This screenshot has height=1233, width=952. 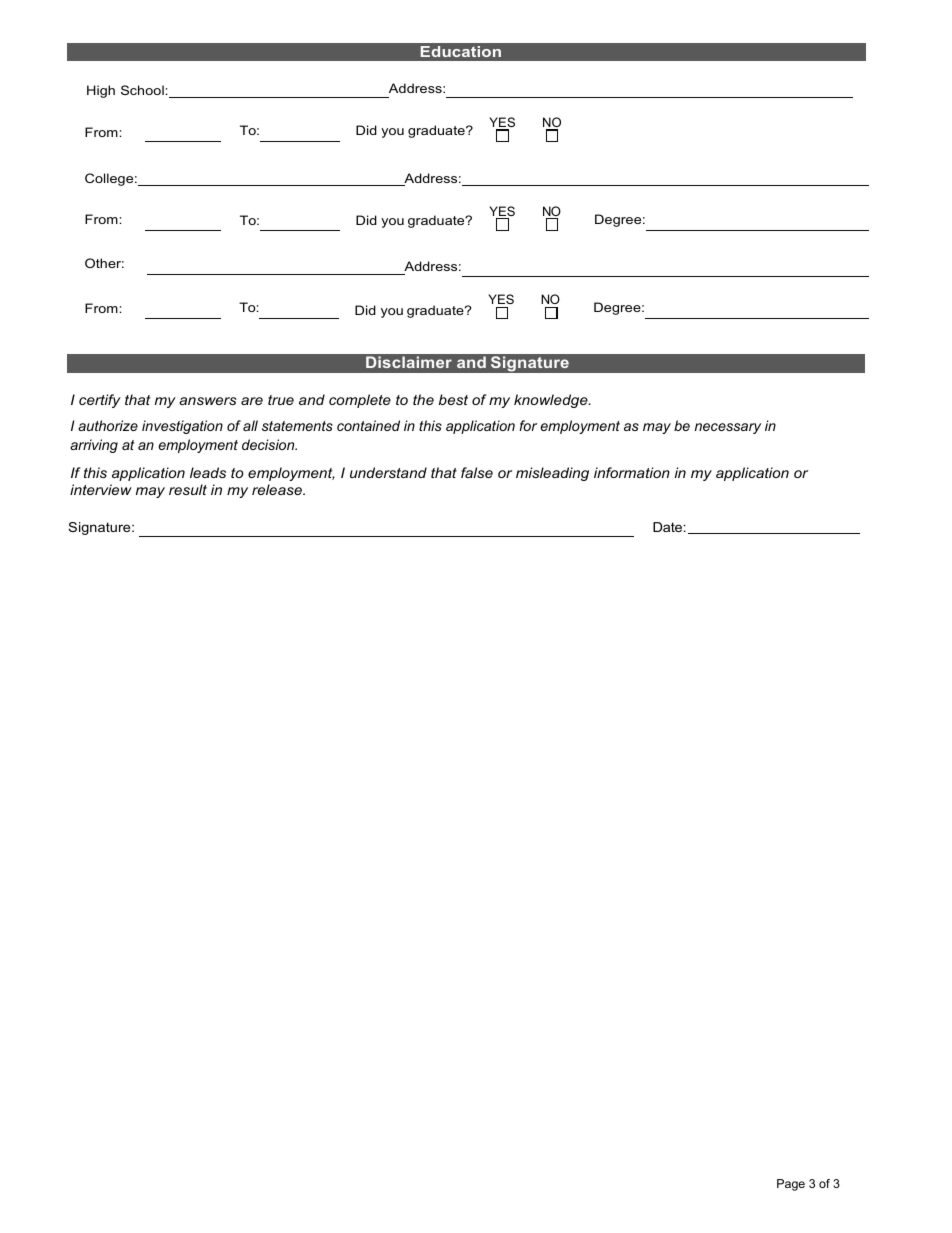 What do you see at coordinates (143, 90) in the screenshot?
I see `School` at bounding box center [143, 90].
